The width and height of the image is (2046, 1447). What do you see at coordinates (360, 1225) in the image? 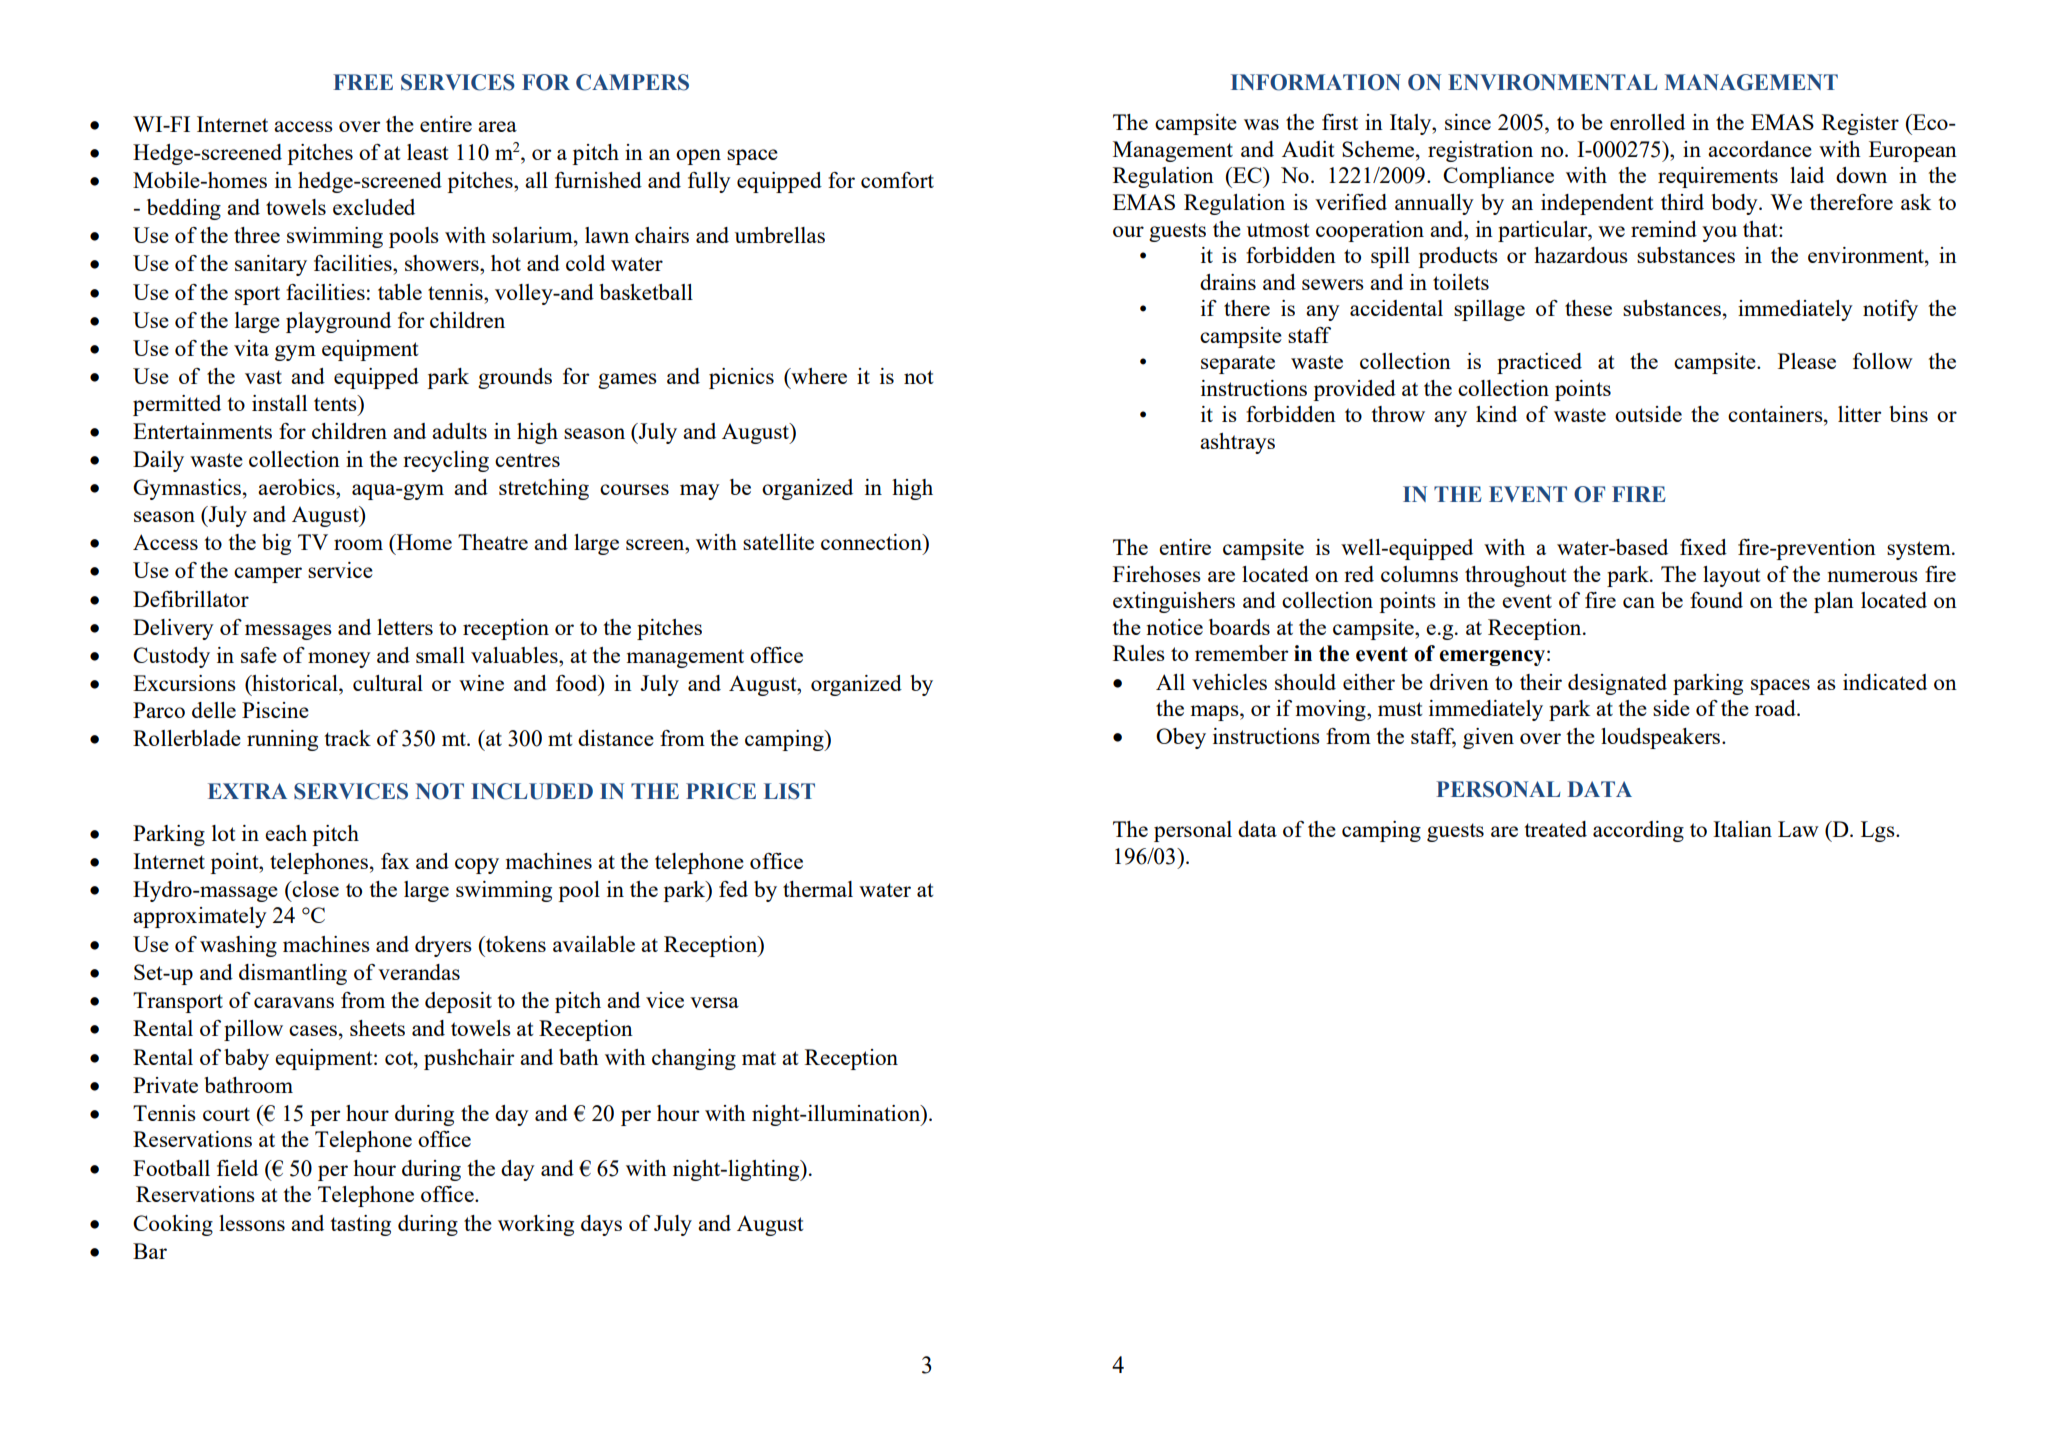
I see `tasting` at bounding box center [360, 1225].
